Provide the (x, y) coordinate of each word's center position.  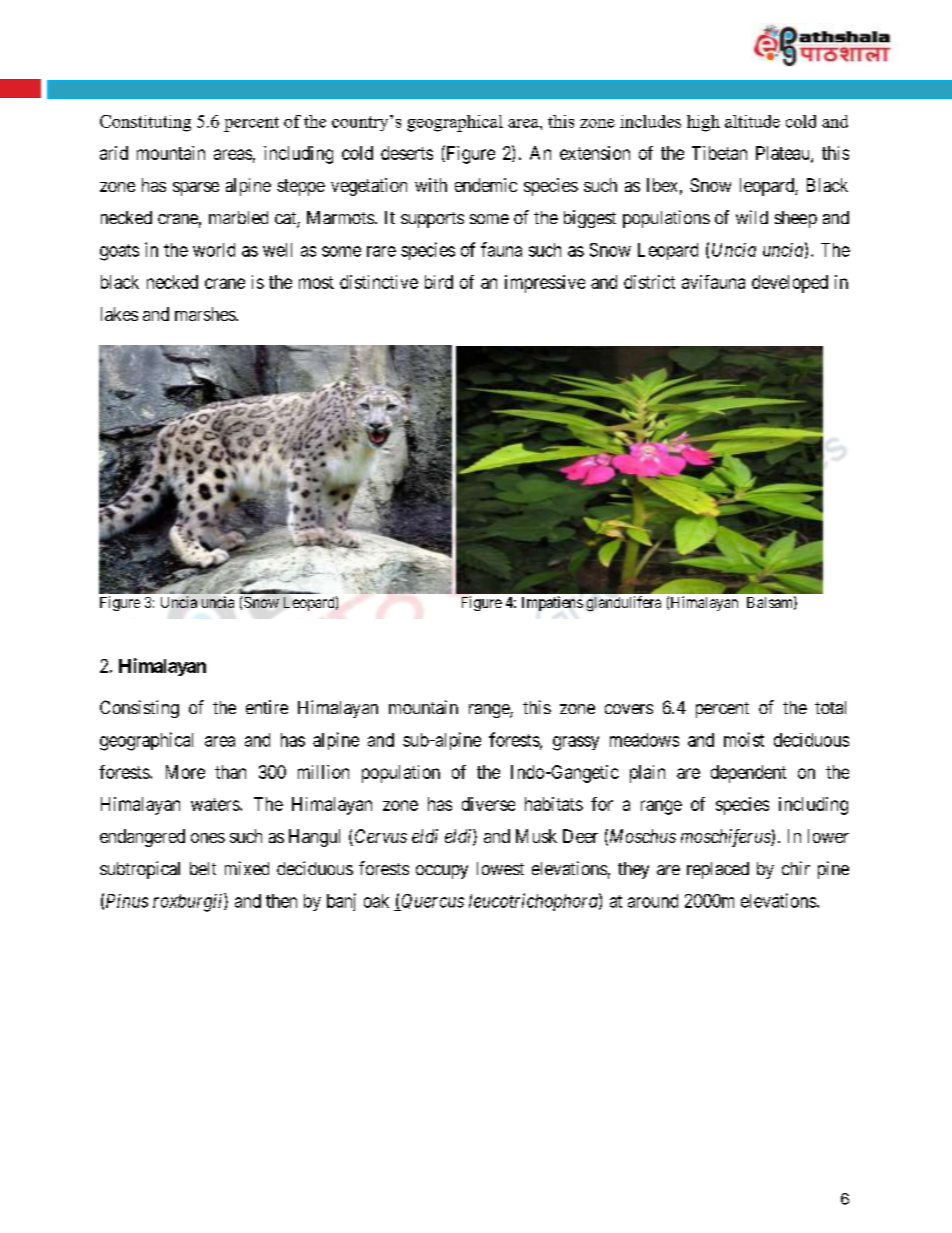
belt (203, 868)
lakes (119, 314)
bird (439, 282)
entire (267, 707)
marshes (206, 314)
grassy (576, 743)
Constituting (145, 123)
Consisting (139, 709)
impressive (545, 284)
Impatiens (552, 603)
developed (790, 284)
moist (744, 739)
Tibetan (719, 153)
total (830, 707)
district (649, 282)
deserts (407, 153)
